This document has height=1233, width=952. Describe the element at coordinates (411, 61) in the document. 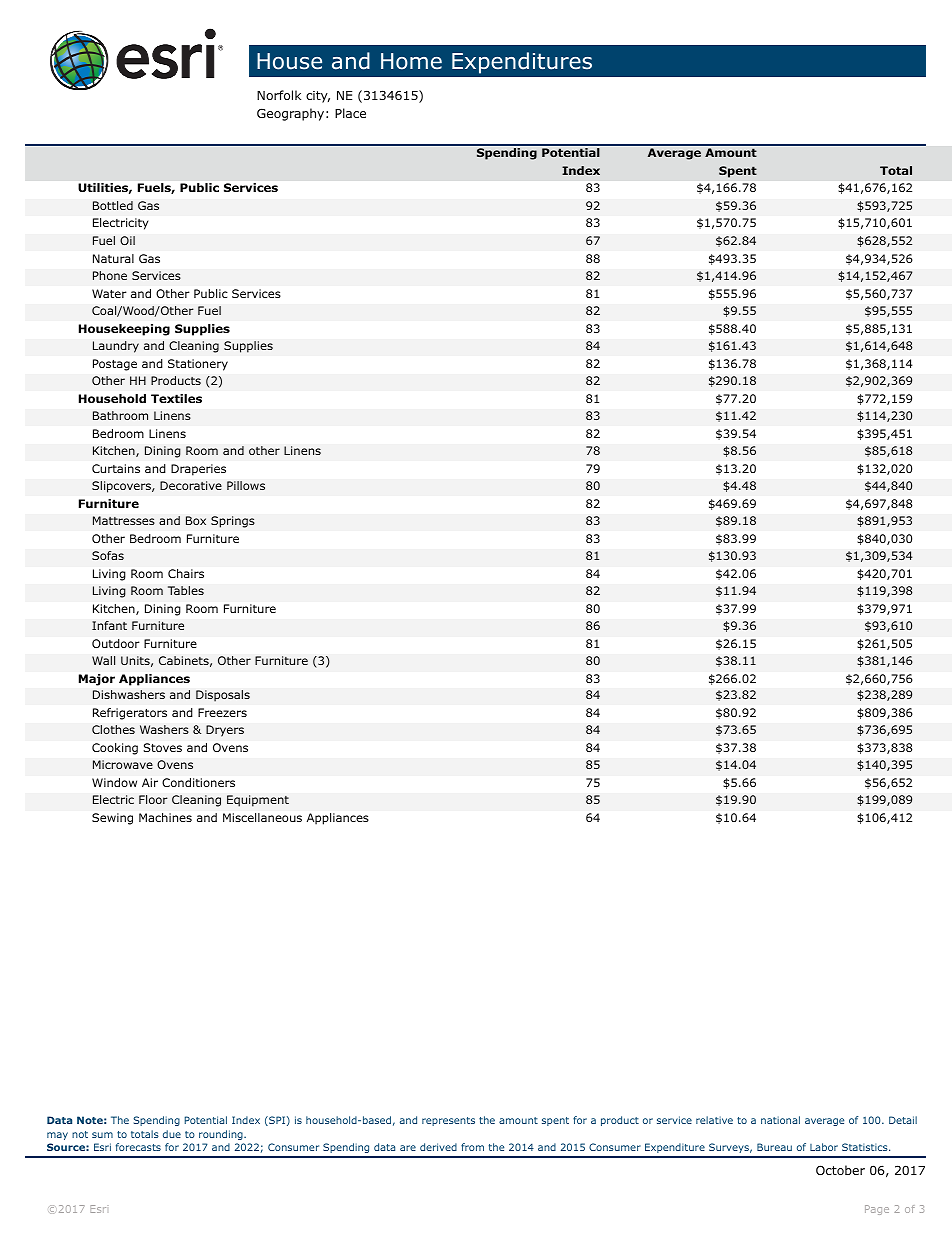

I see `Home` at that location.
